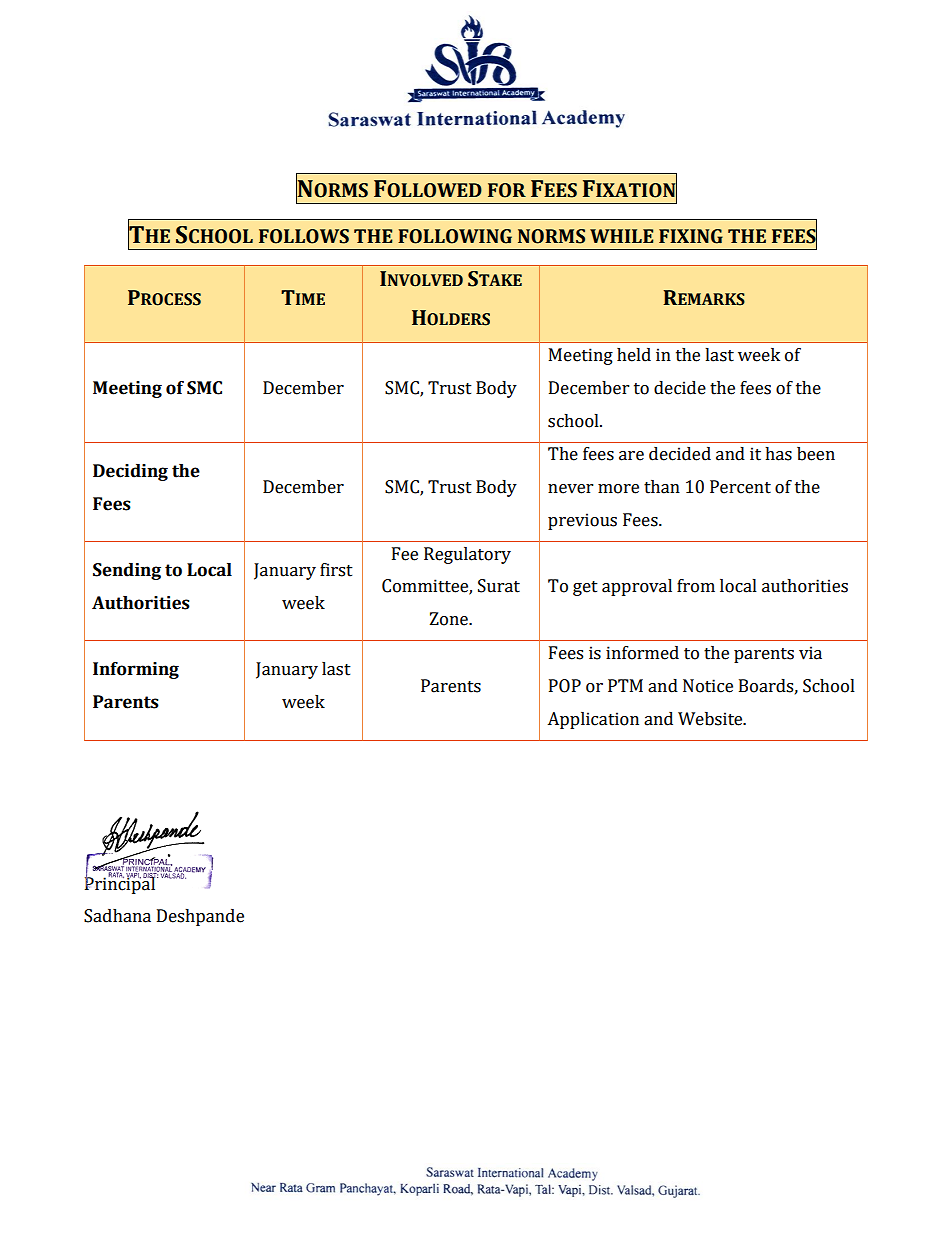 The width and height of the image is (952, 1233). I want to click on from, so click(696, 586).
